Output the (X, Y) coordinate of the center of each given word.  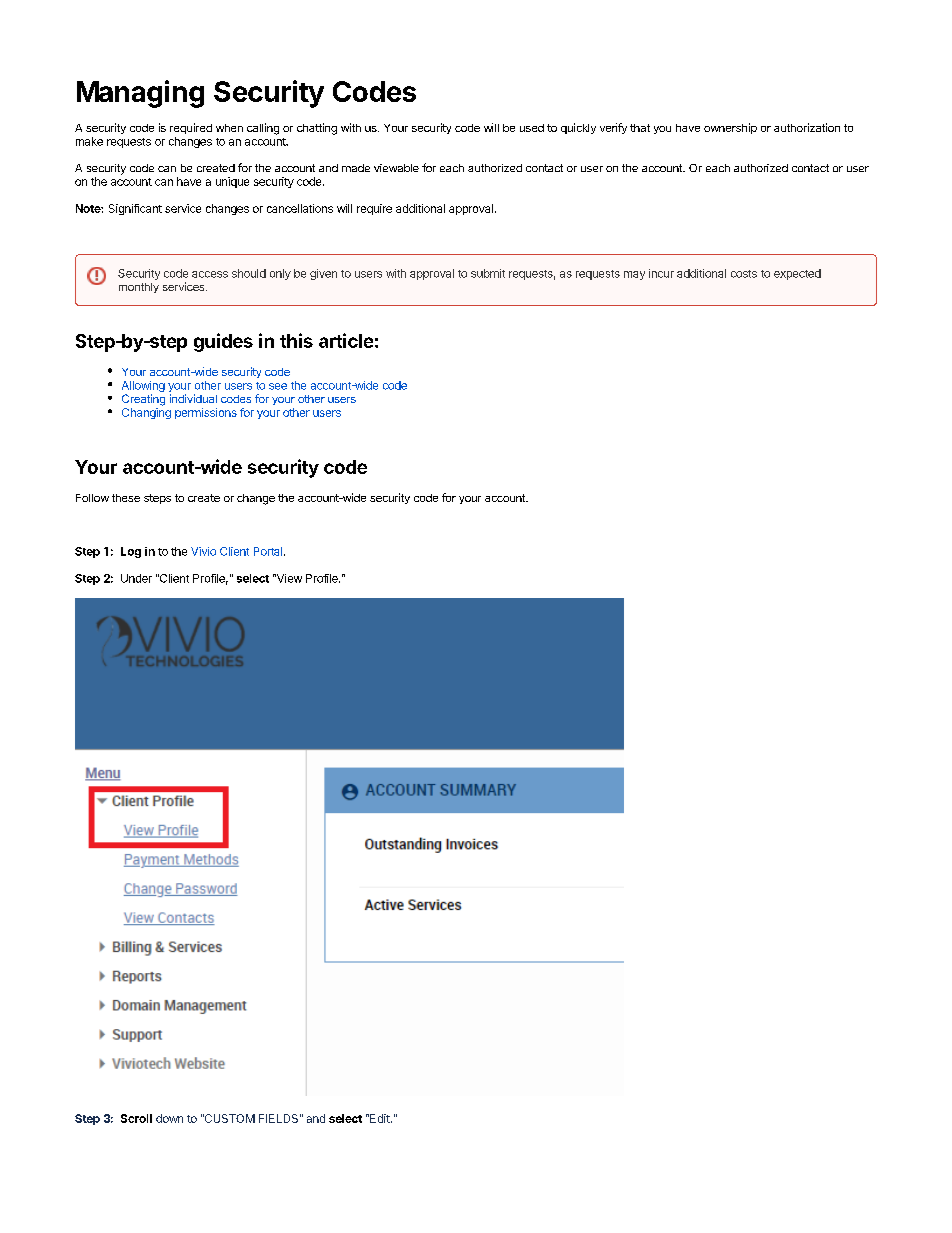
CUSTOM (229, 1118)
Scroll (136, 1118)
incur (661, 273)
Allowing (143, 388)
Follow (92, 498)
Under (136, 578)
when (229, 128)
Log (131, 552)
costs (744, 274)
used (532, 128)
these (126, 498)
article (346, 340)
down (169, 1118)
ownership (730, 128)
